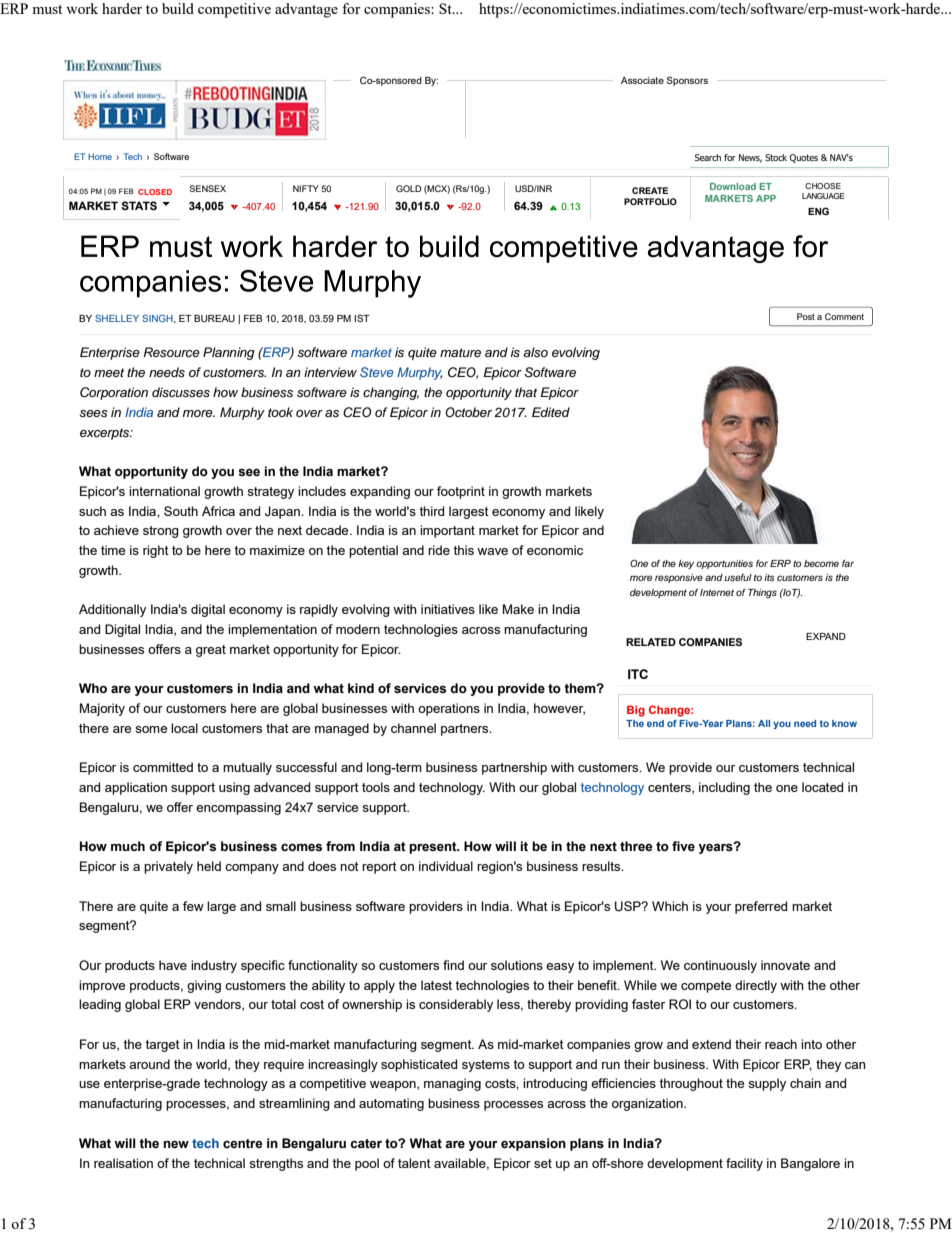 This screenshot has width=952, height=1233. What do you see at coordinates (178, 8) in the screenshot?
I see `build` at bounding box center [178, 8].
